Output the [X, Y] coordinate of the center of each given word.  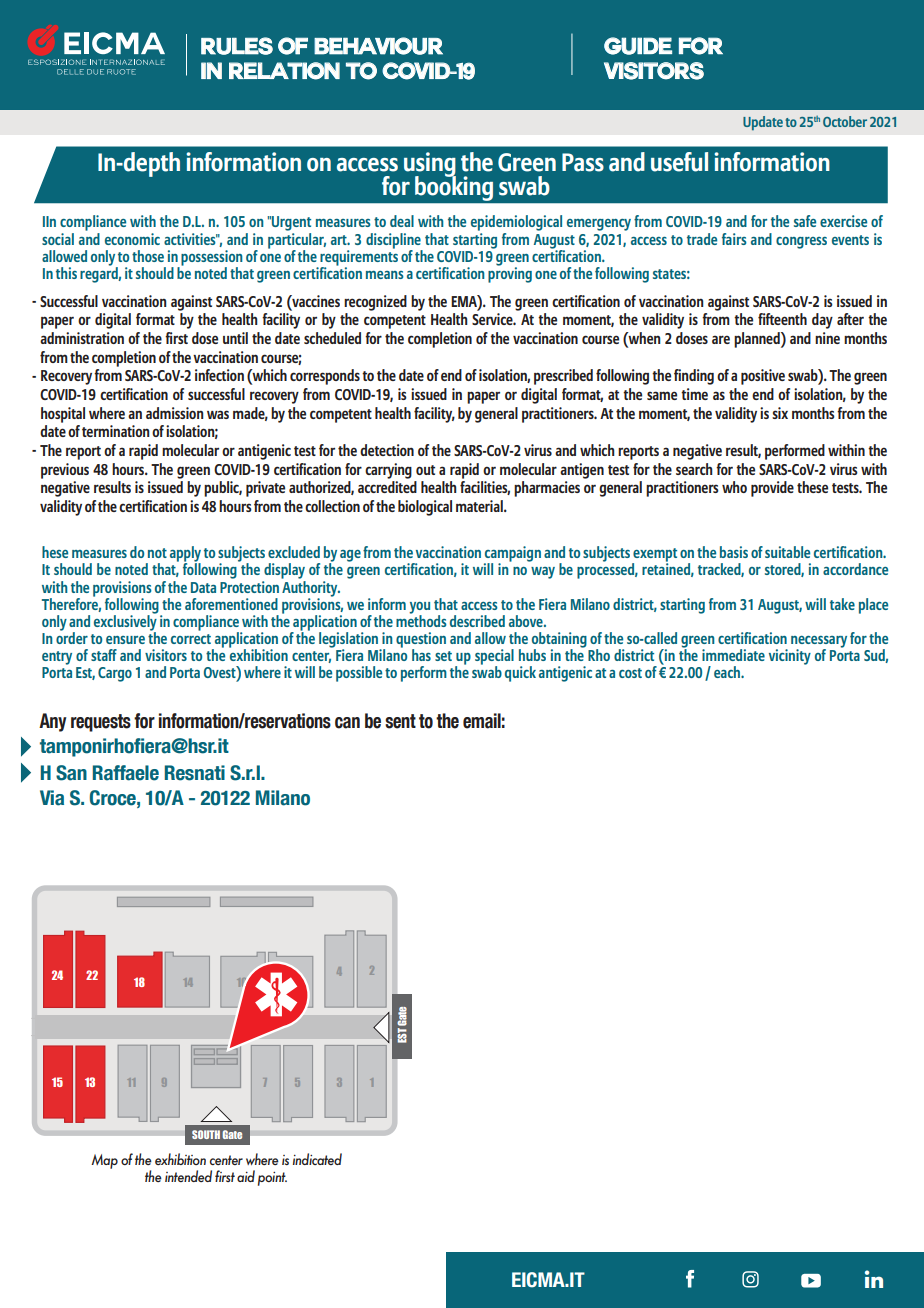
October [845, 121]
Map [104, 1161]
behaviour [378, 46]
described [477, 621]
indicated [317, 1159]
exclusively [126, 622]
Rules [237, 46]
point [272, 1179]
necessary [819, 643]
